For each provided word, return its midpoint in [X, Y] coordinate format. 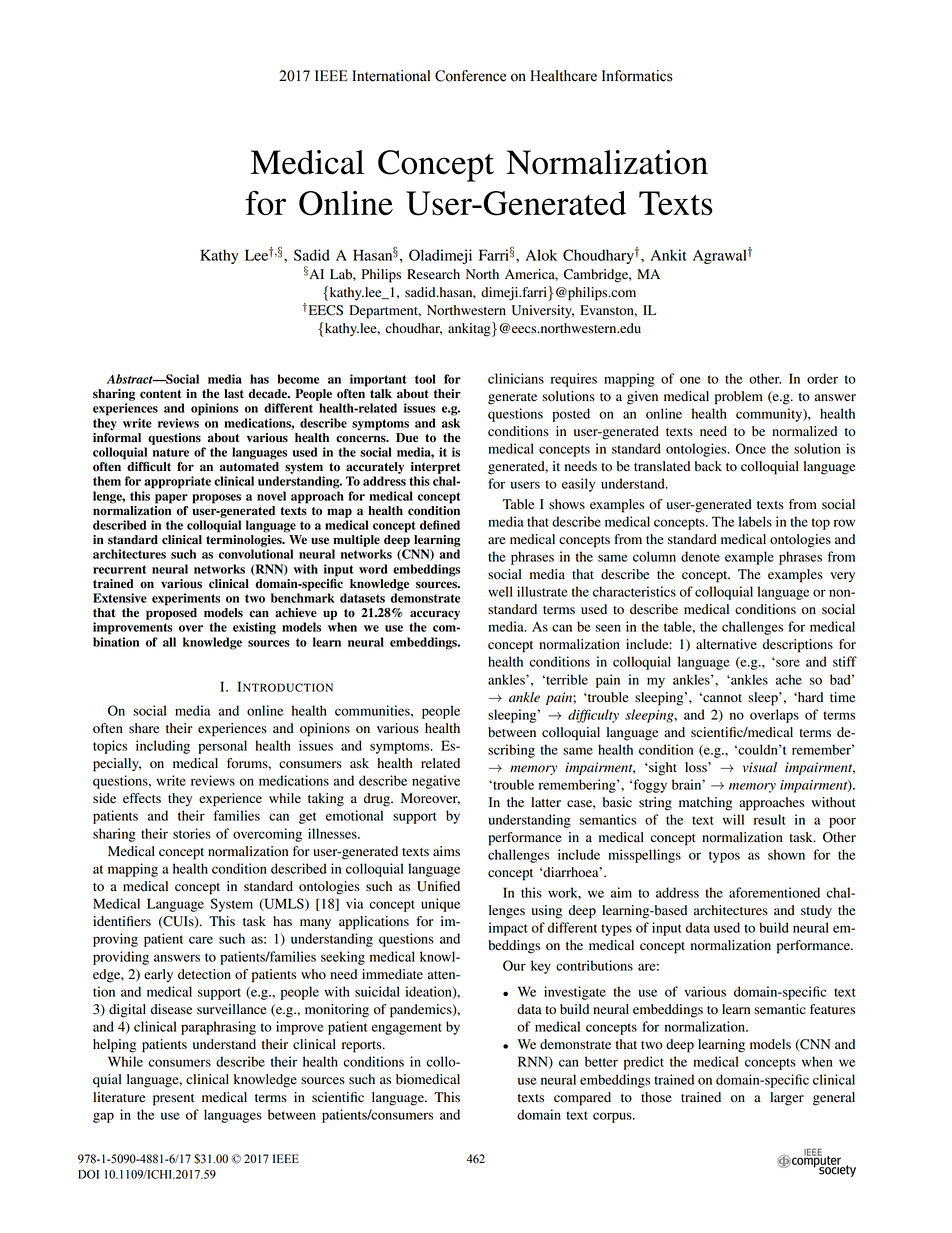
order [822, 378]
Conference [470, 76]
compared [582, 1099]
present [173, 1100]
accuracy [435, 615]
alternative [726, 644]
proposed [171, 614]
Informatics [637, 76]
